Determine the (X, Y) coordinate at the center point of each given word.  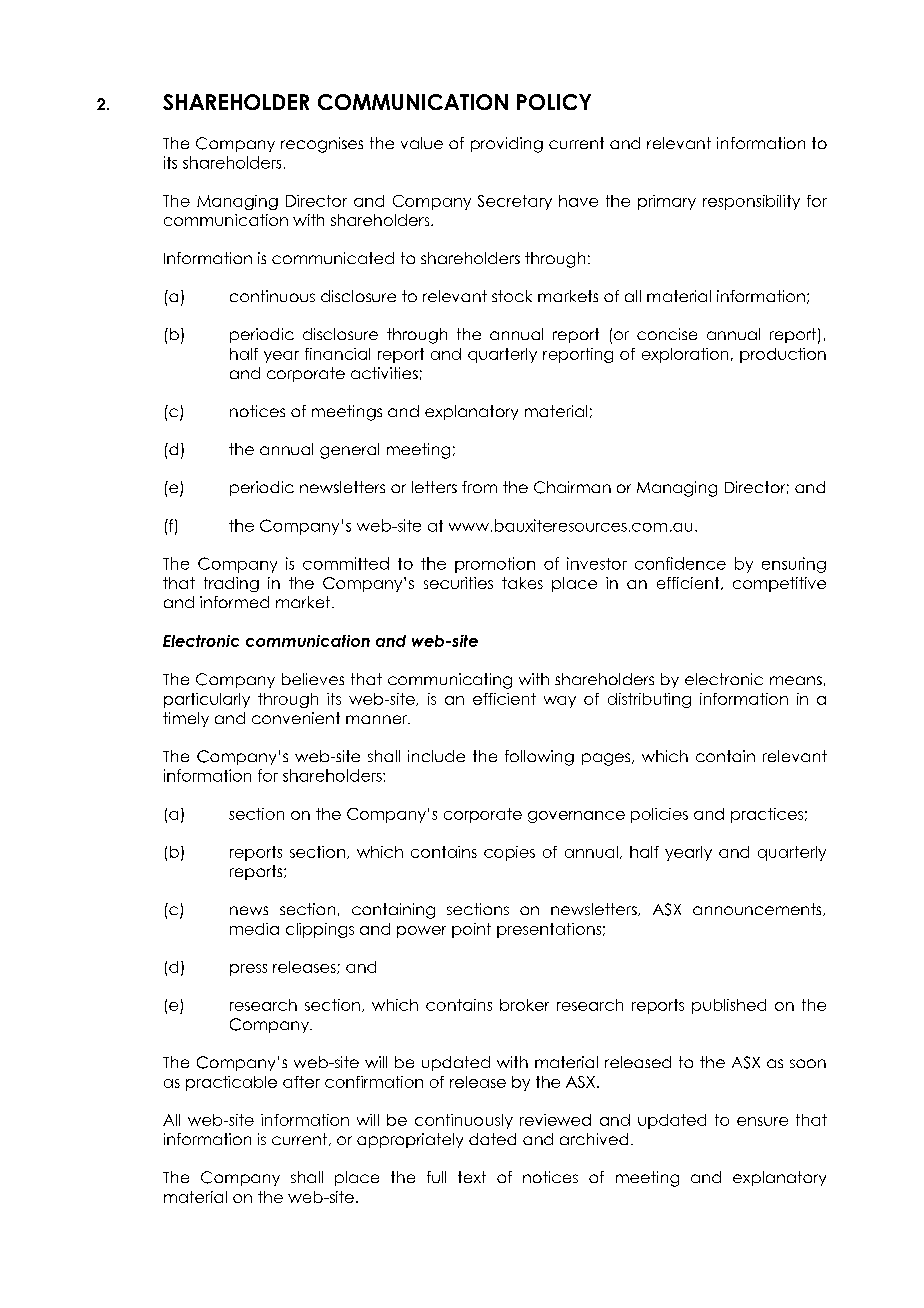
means (796, 680)
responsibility (751, 202)
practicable (231, 1083)
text (472, 1177)
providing (507, 145)
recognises (322, 145)
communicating (450, 681)
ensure (762, 1121)
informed (234, 602)
